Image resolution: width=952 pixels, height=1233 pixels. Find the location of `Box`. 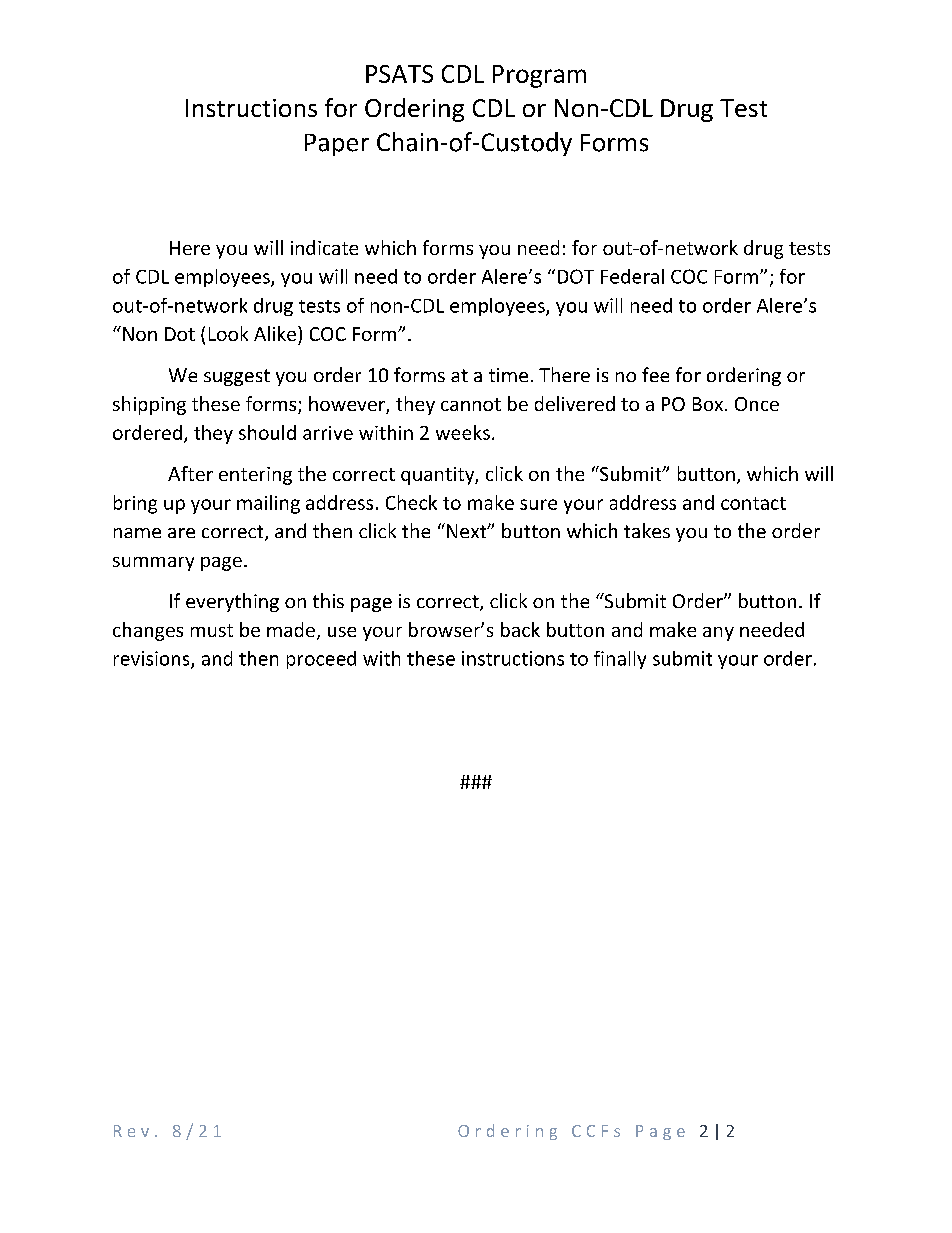

Box is located at coordinates (708, 404).
